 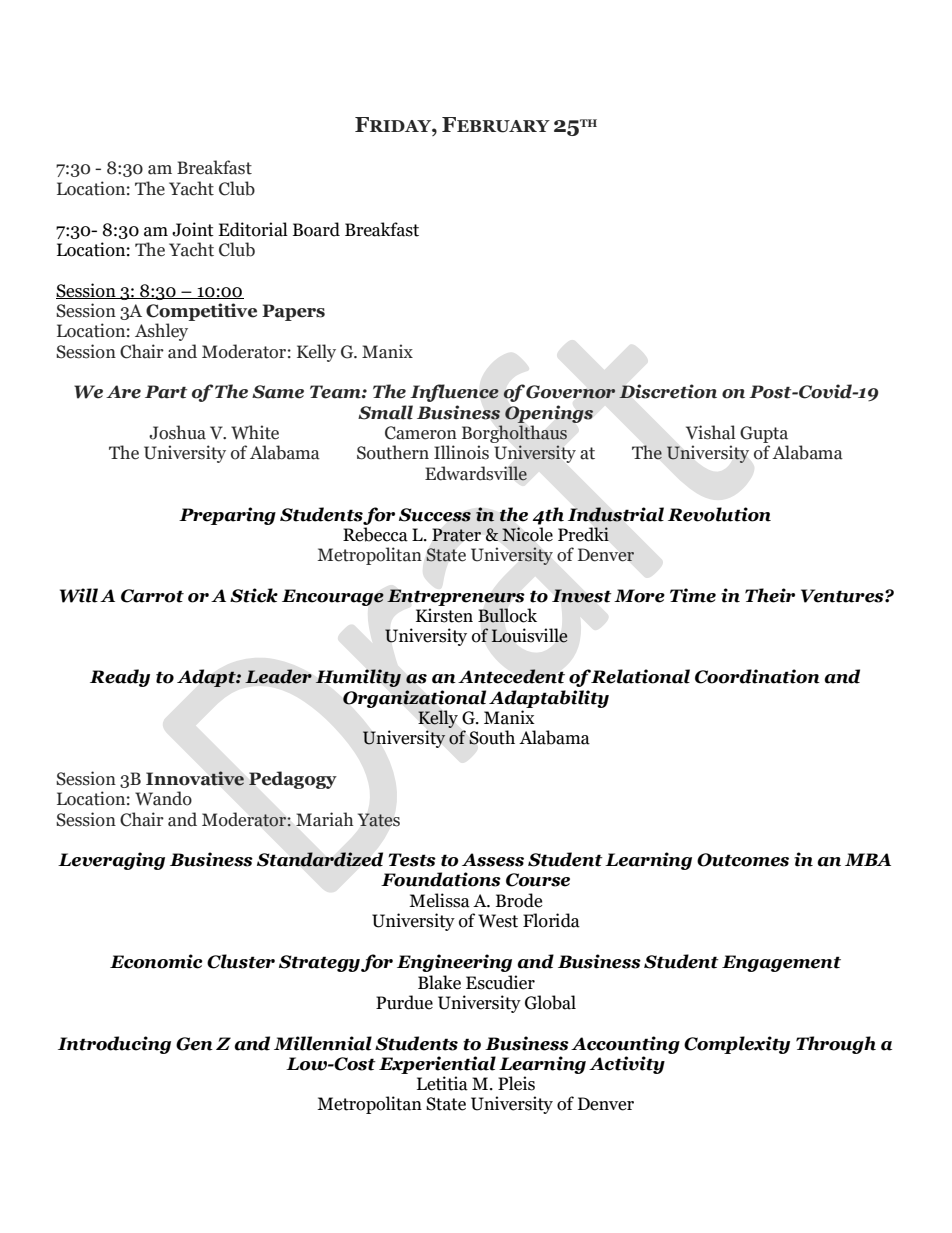 What do you see at coordinates (195, 778) in the image?
I see `Innovative` at bounding box center [195, 778].
